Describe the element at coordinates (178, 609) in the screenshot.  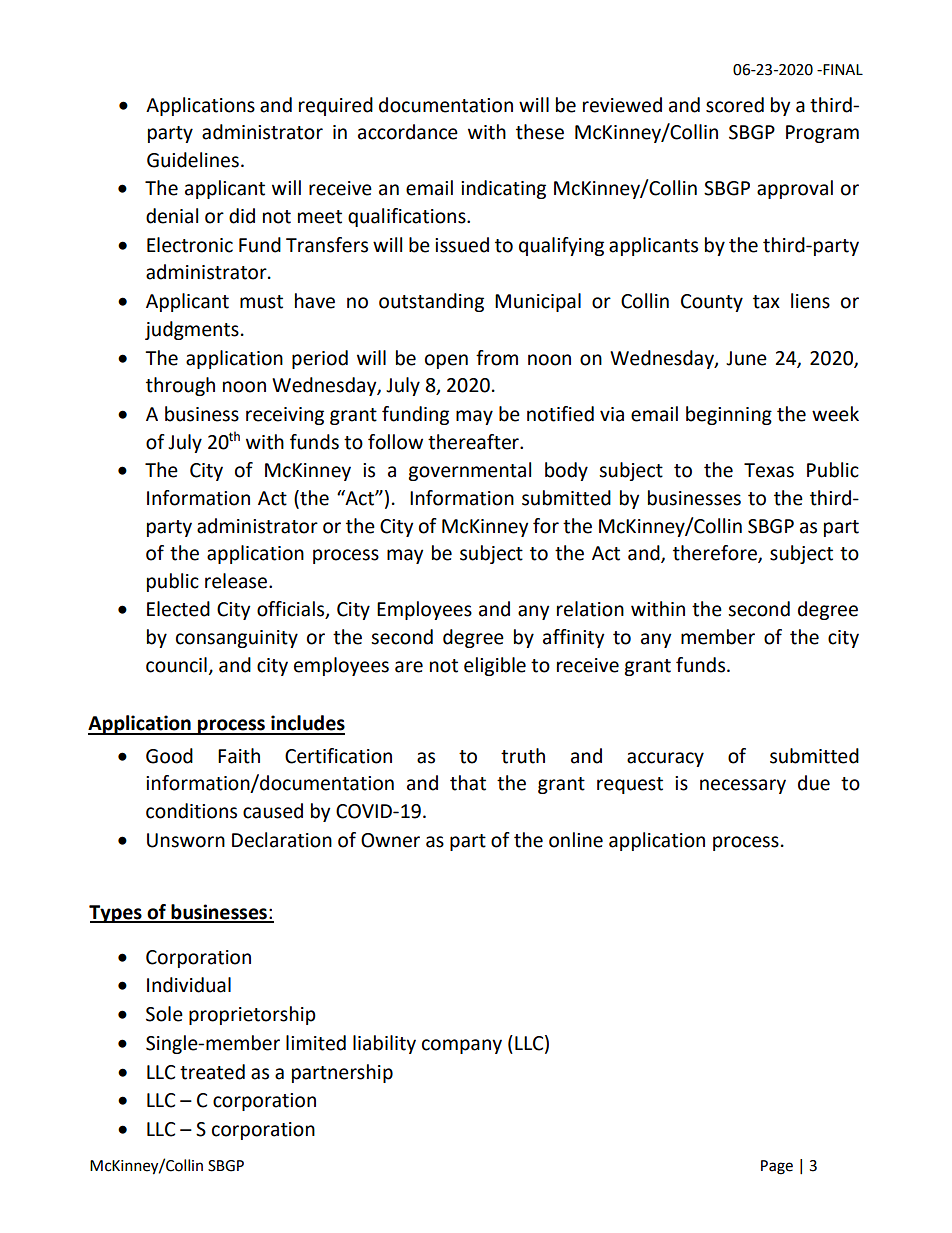
I see `Elected` at that location.
